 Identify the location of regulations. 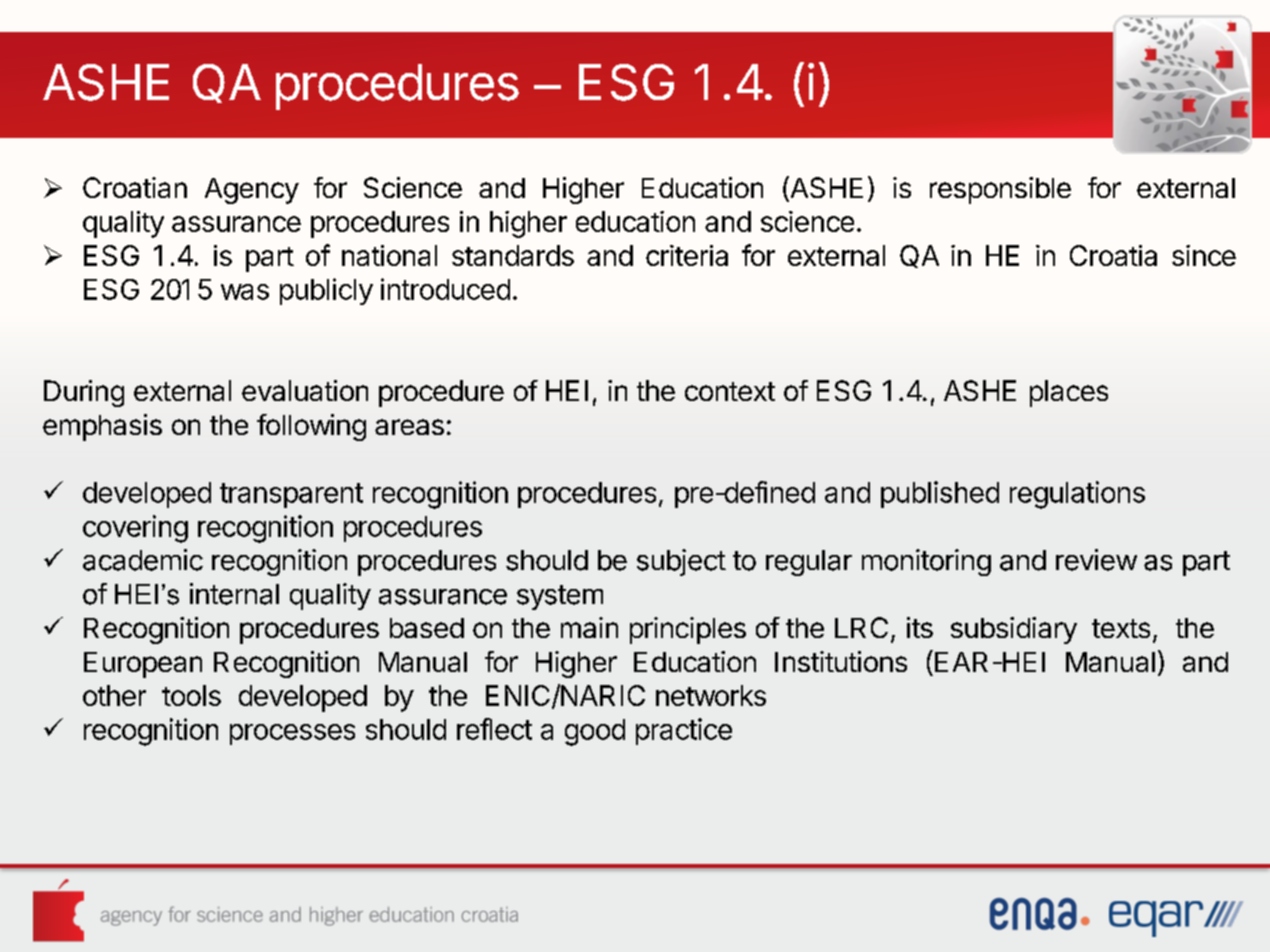
(1077, 495).
